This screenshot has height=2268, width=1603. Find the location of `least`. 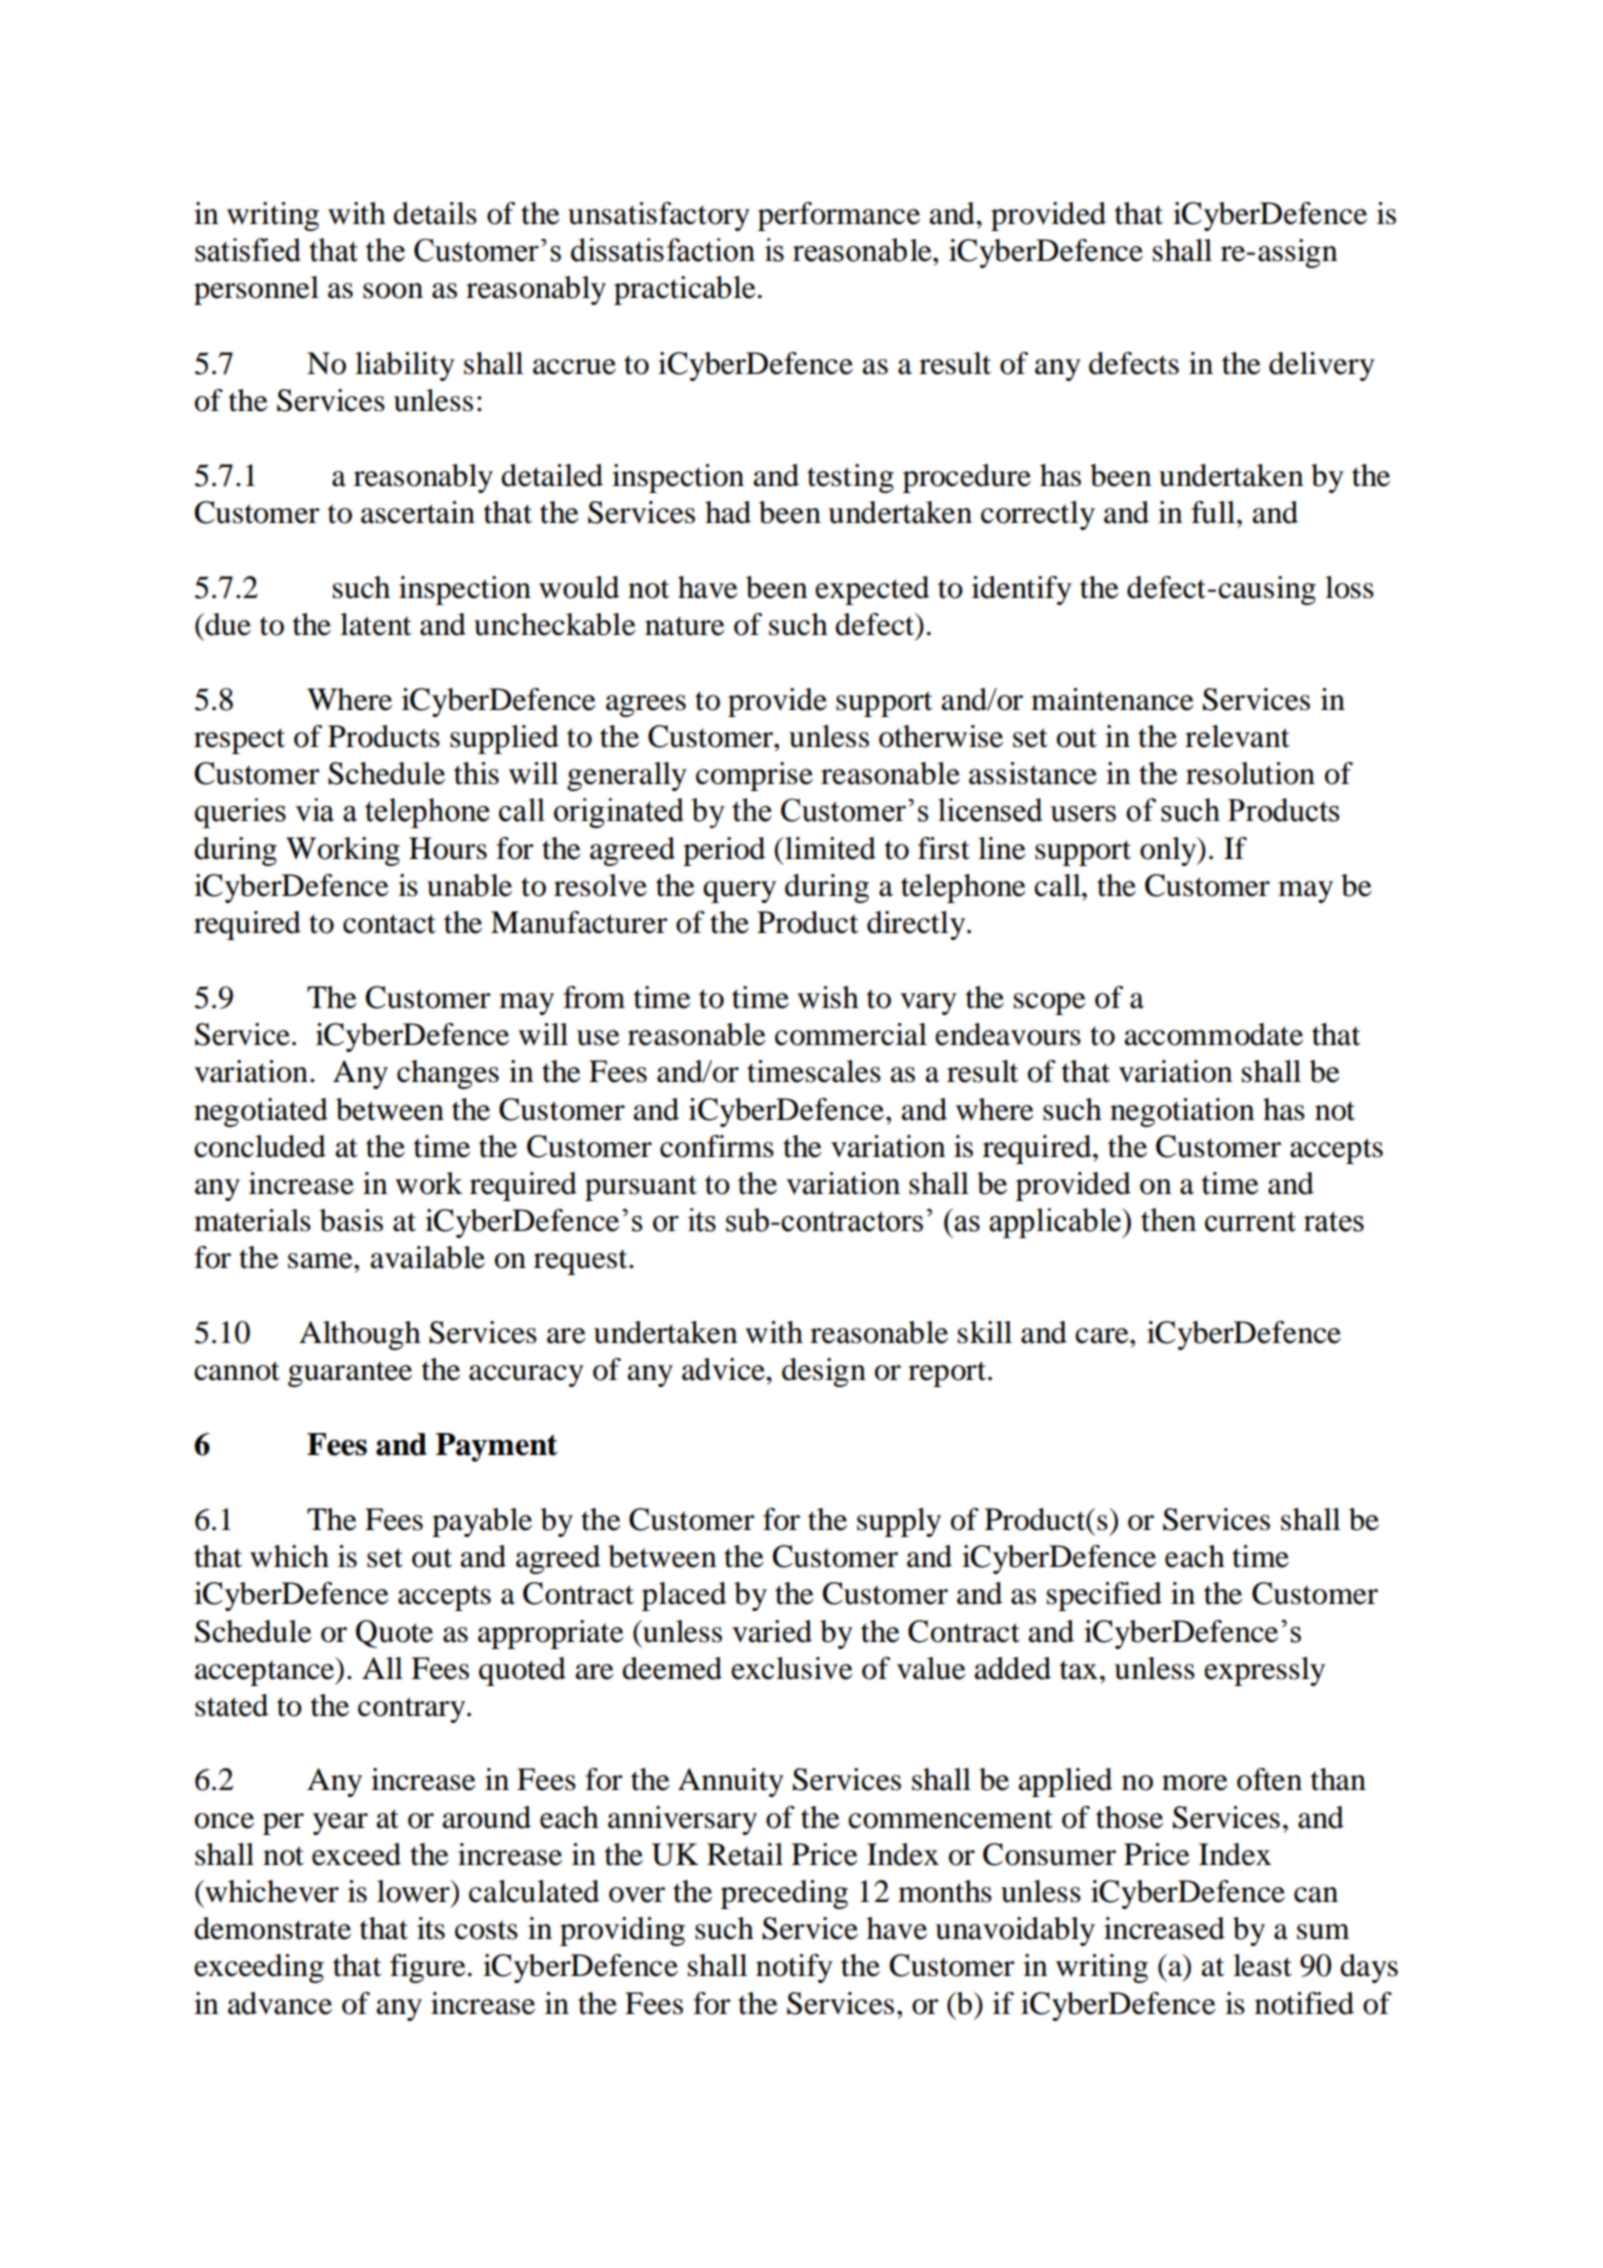

least is located at coordinates (1262, 1965).
